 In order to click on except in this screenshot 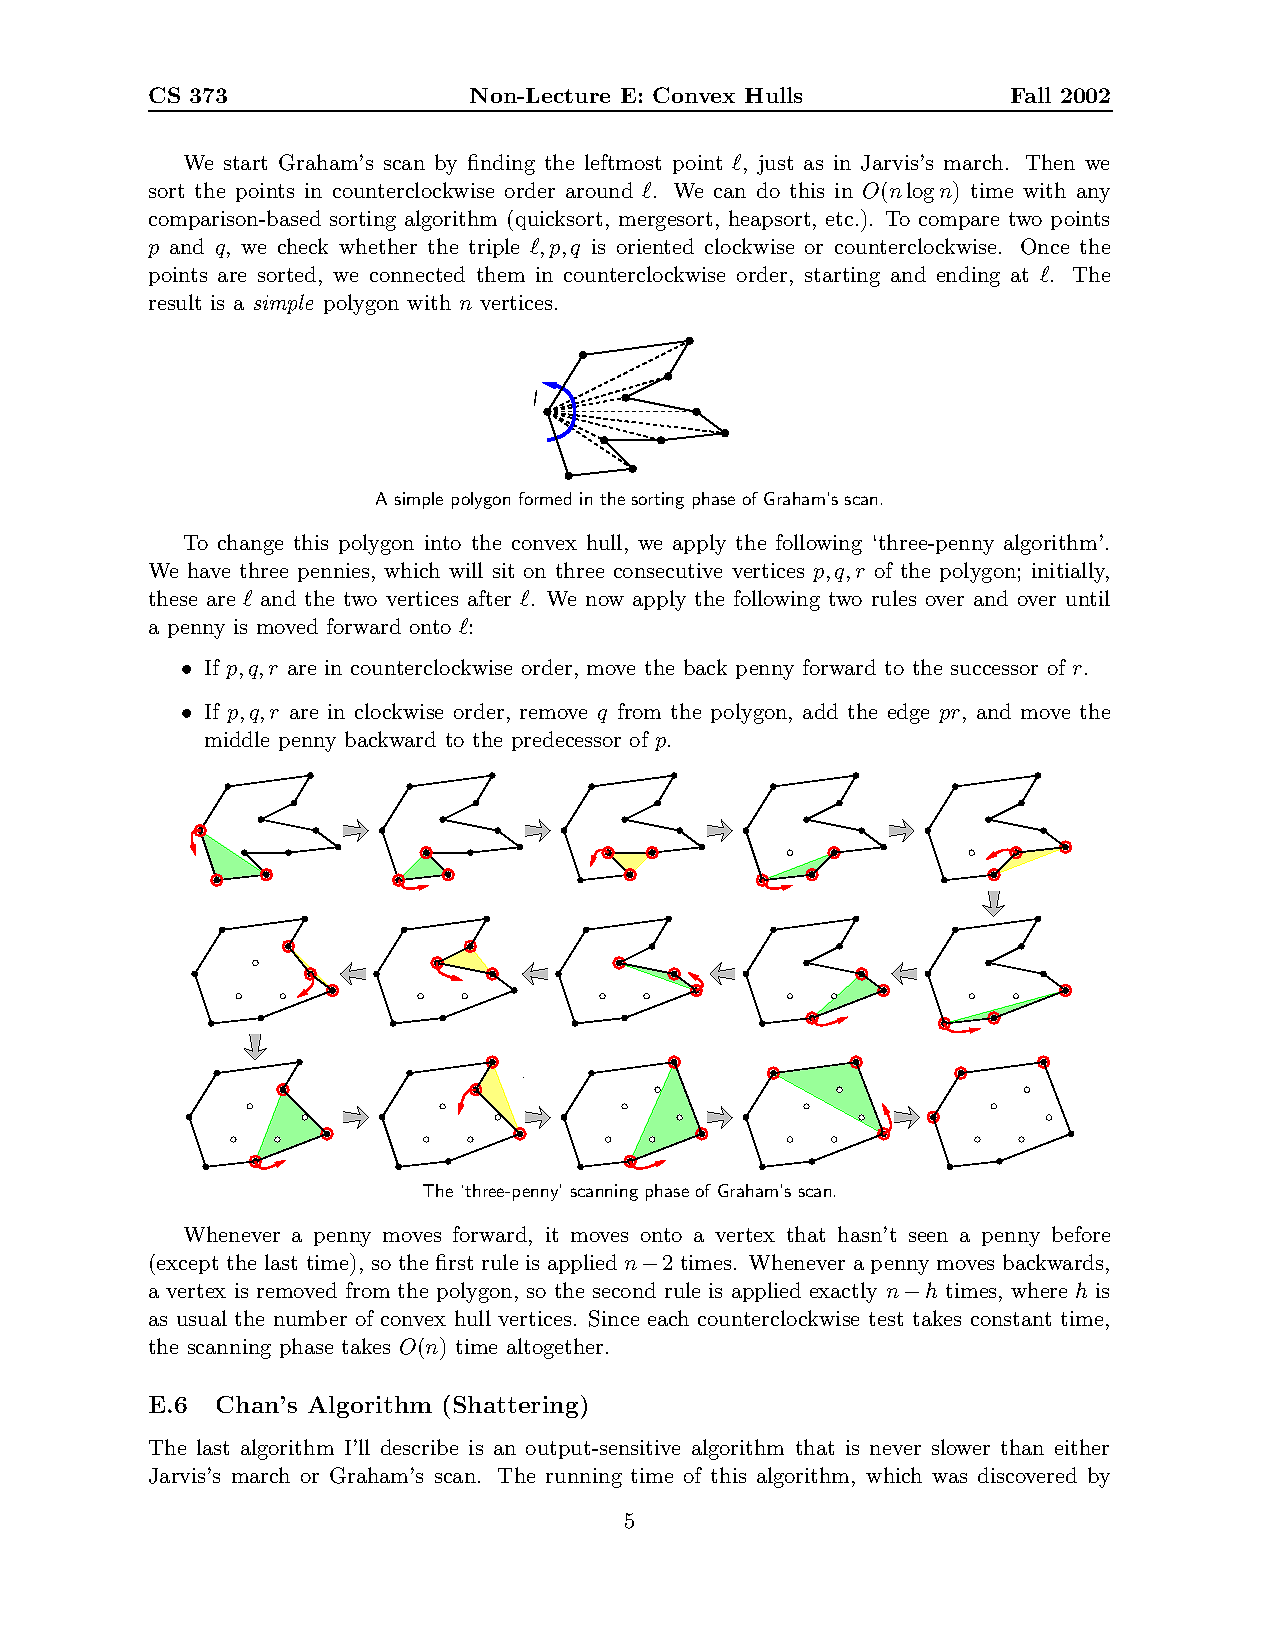, I will do `click(187, 1265)`.
